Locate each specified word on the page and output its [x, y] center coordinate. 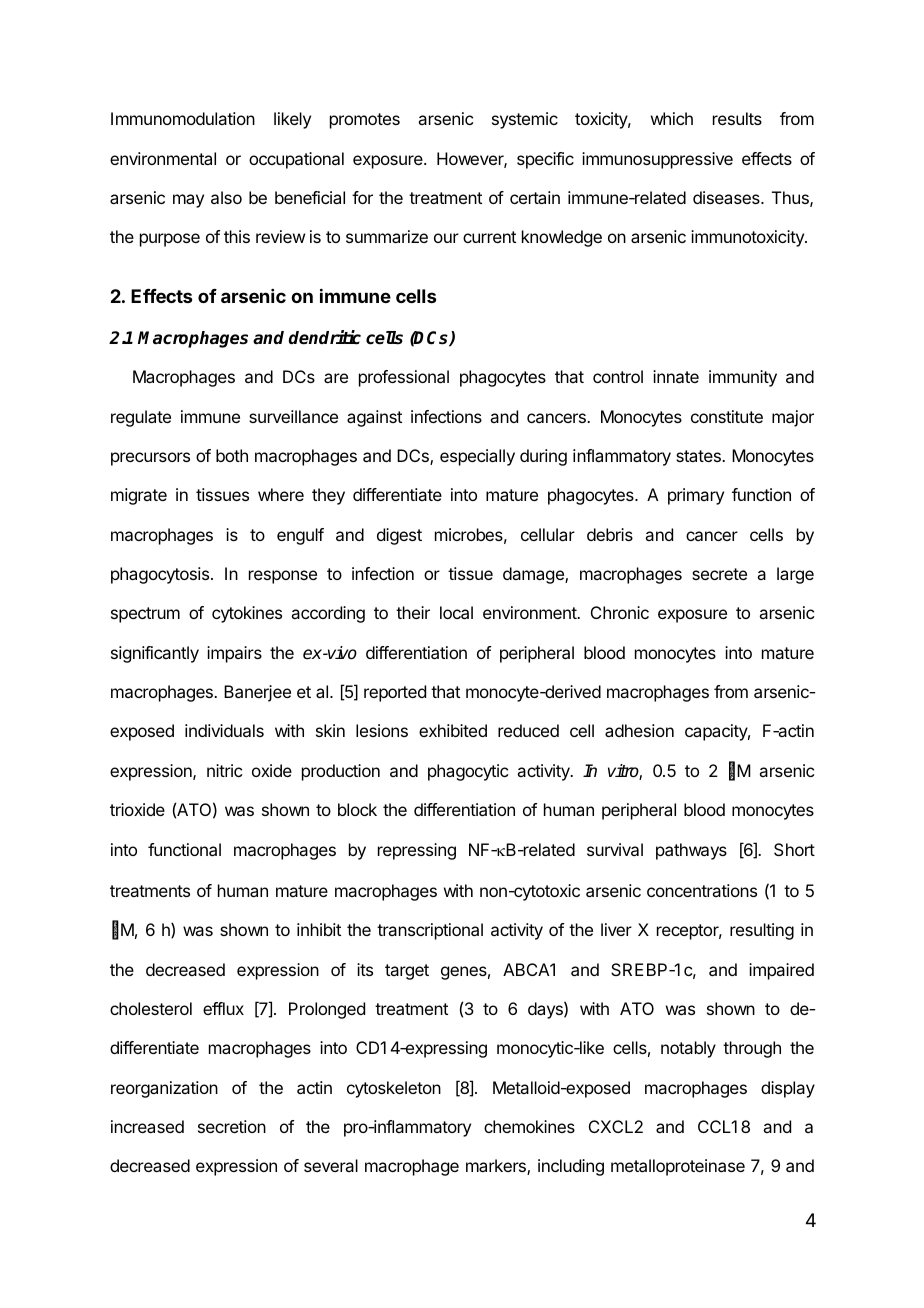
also [226, 197]
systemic [525, 120]
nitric [224, 770]
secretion [232, 1126]
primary [696, 496]
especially [477, 457]
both [232, 455]
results [737, 118]
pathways [691, 851]
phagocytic [468, 772]
